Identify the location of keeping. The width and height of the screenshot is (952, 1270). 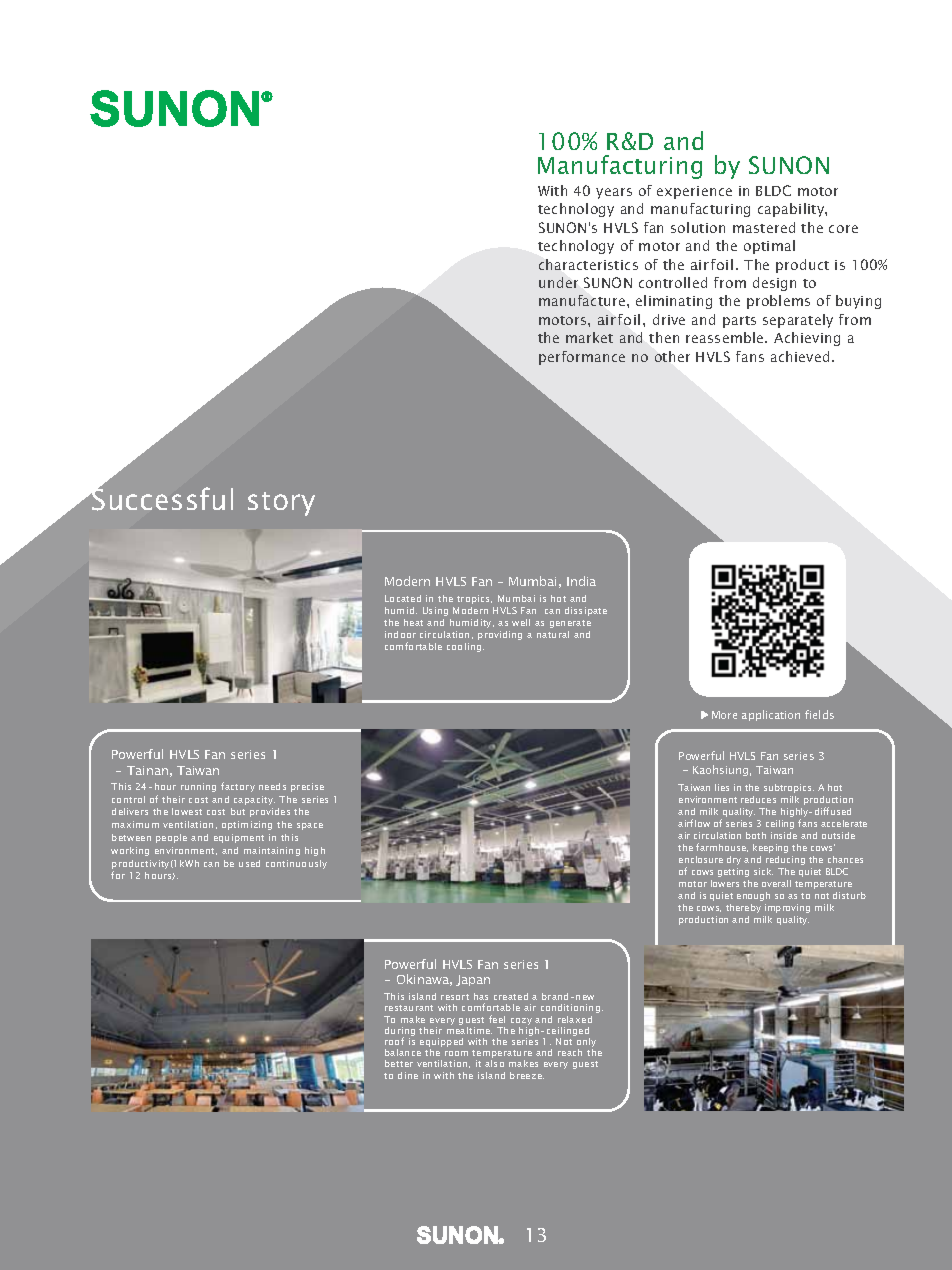
(770, 848).
